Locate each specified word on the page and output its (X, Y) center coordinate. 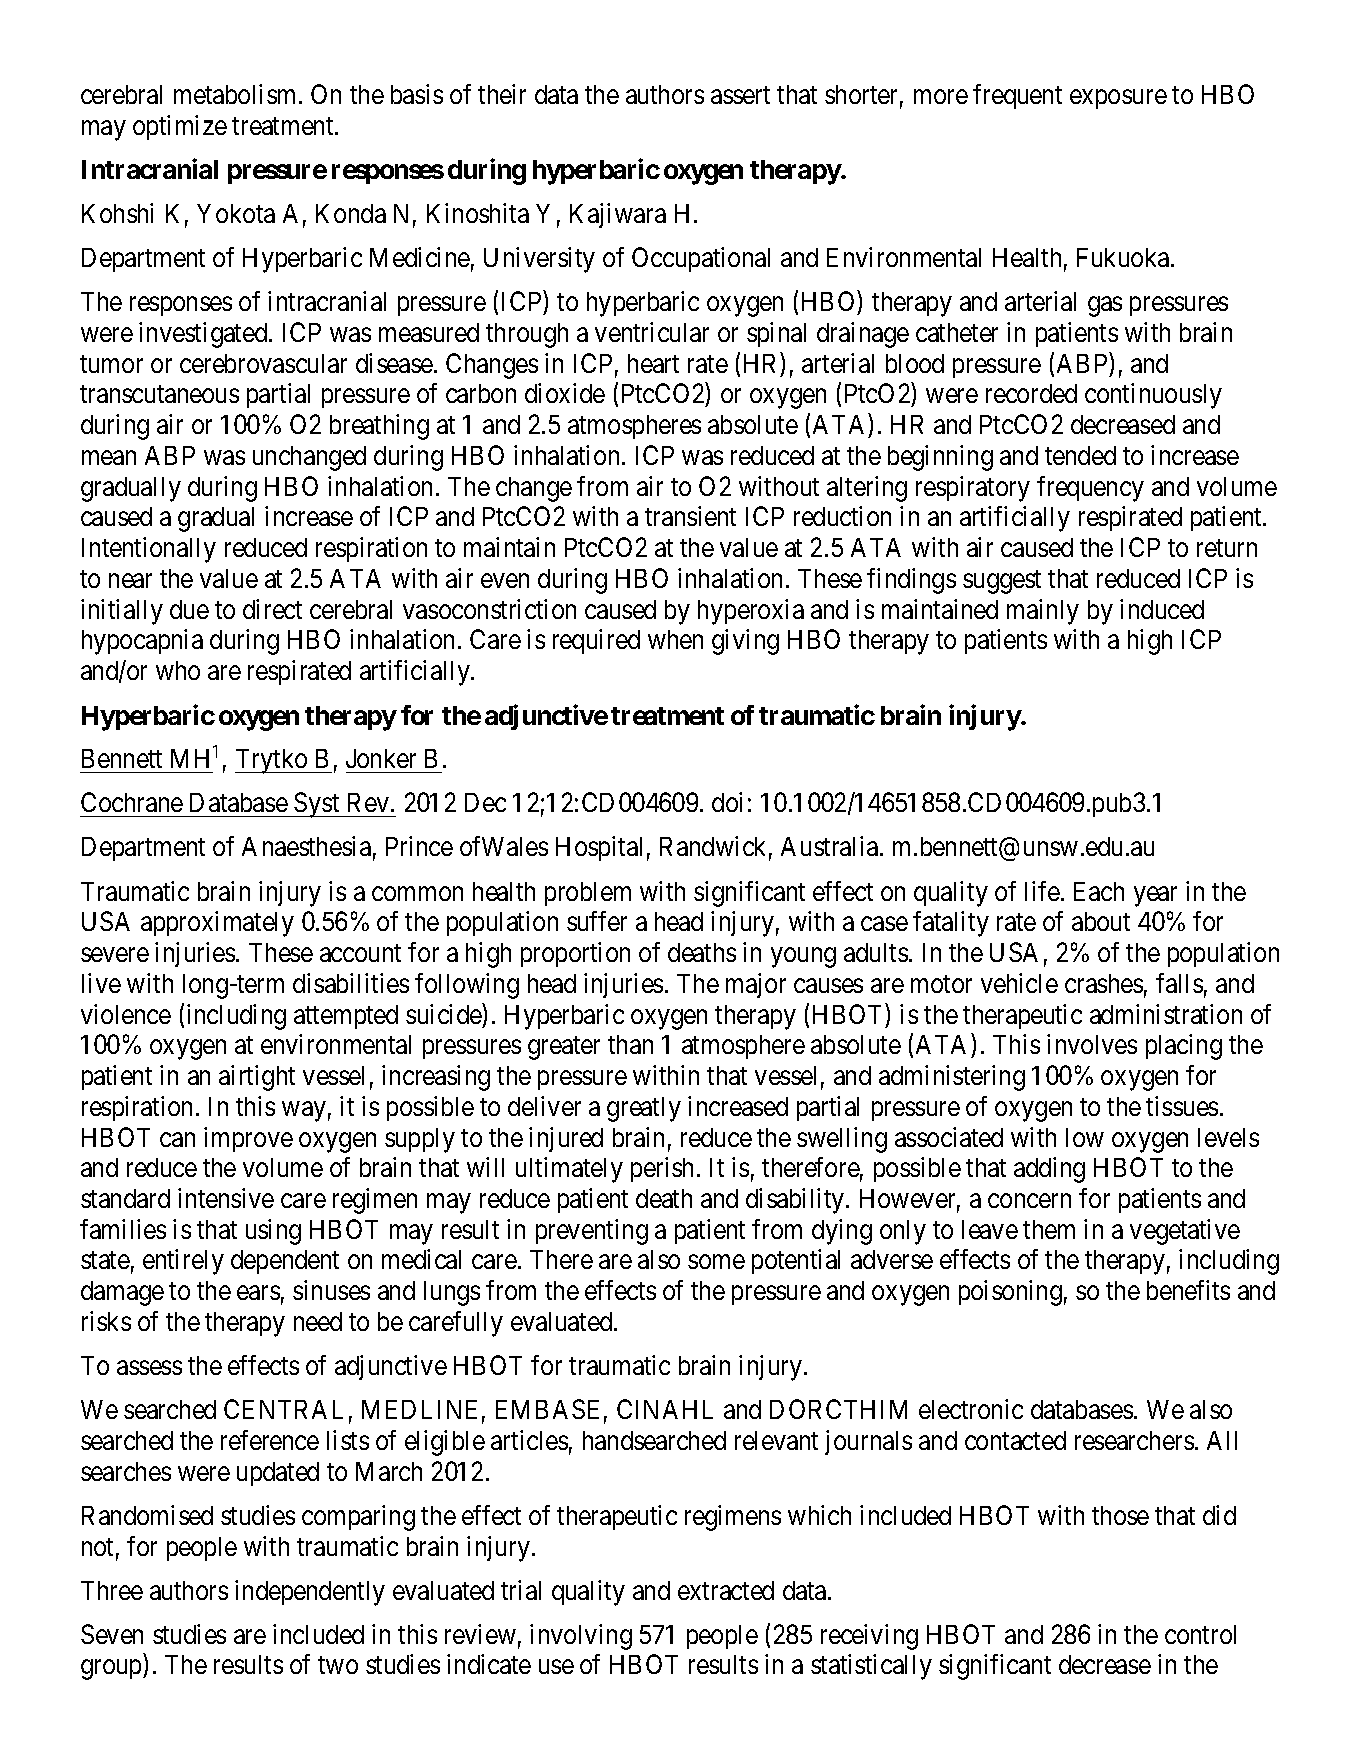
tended (1080, 455)
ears (258, 1293)
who (178, 670)
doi (727, 802)
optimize (180, 127)
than (630, 1044)
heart (653, 363)
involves (1092, 1044)
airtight (257, 1078)
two (338, 1665)
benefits (1188, 1290)
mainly (1043, 612)
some (716, 1262)
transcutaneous (159, 394)
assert (740, 95)
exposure (1118, 99)
